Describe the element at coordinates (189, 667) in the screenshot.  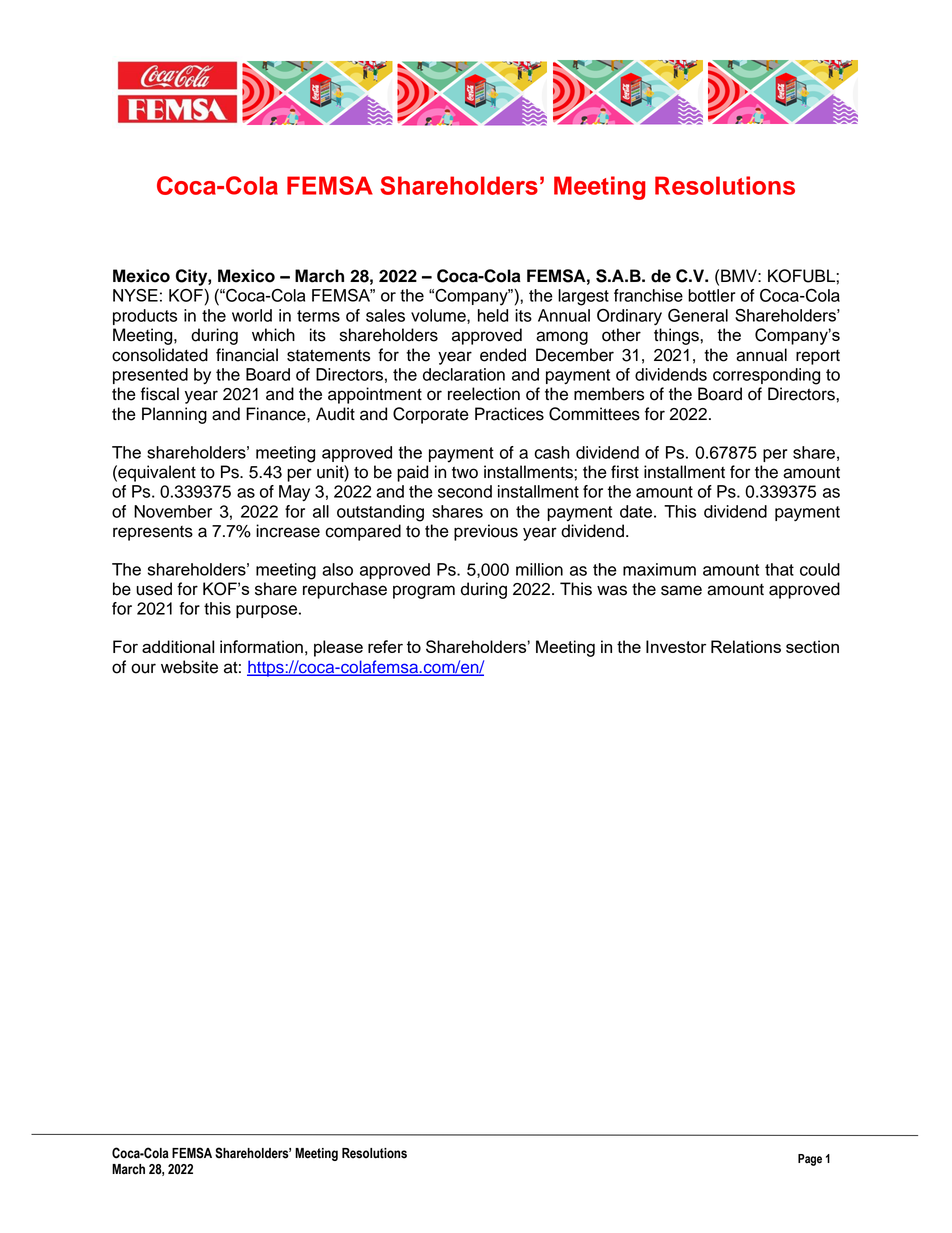
I see `website` at that location.
